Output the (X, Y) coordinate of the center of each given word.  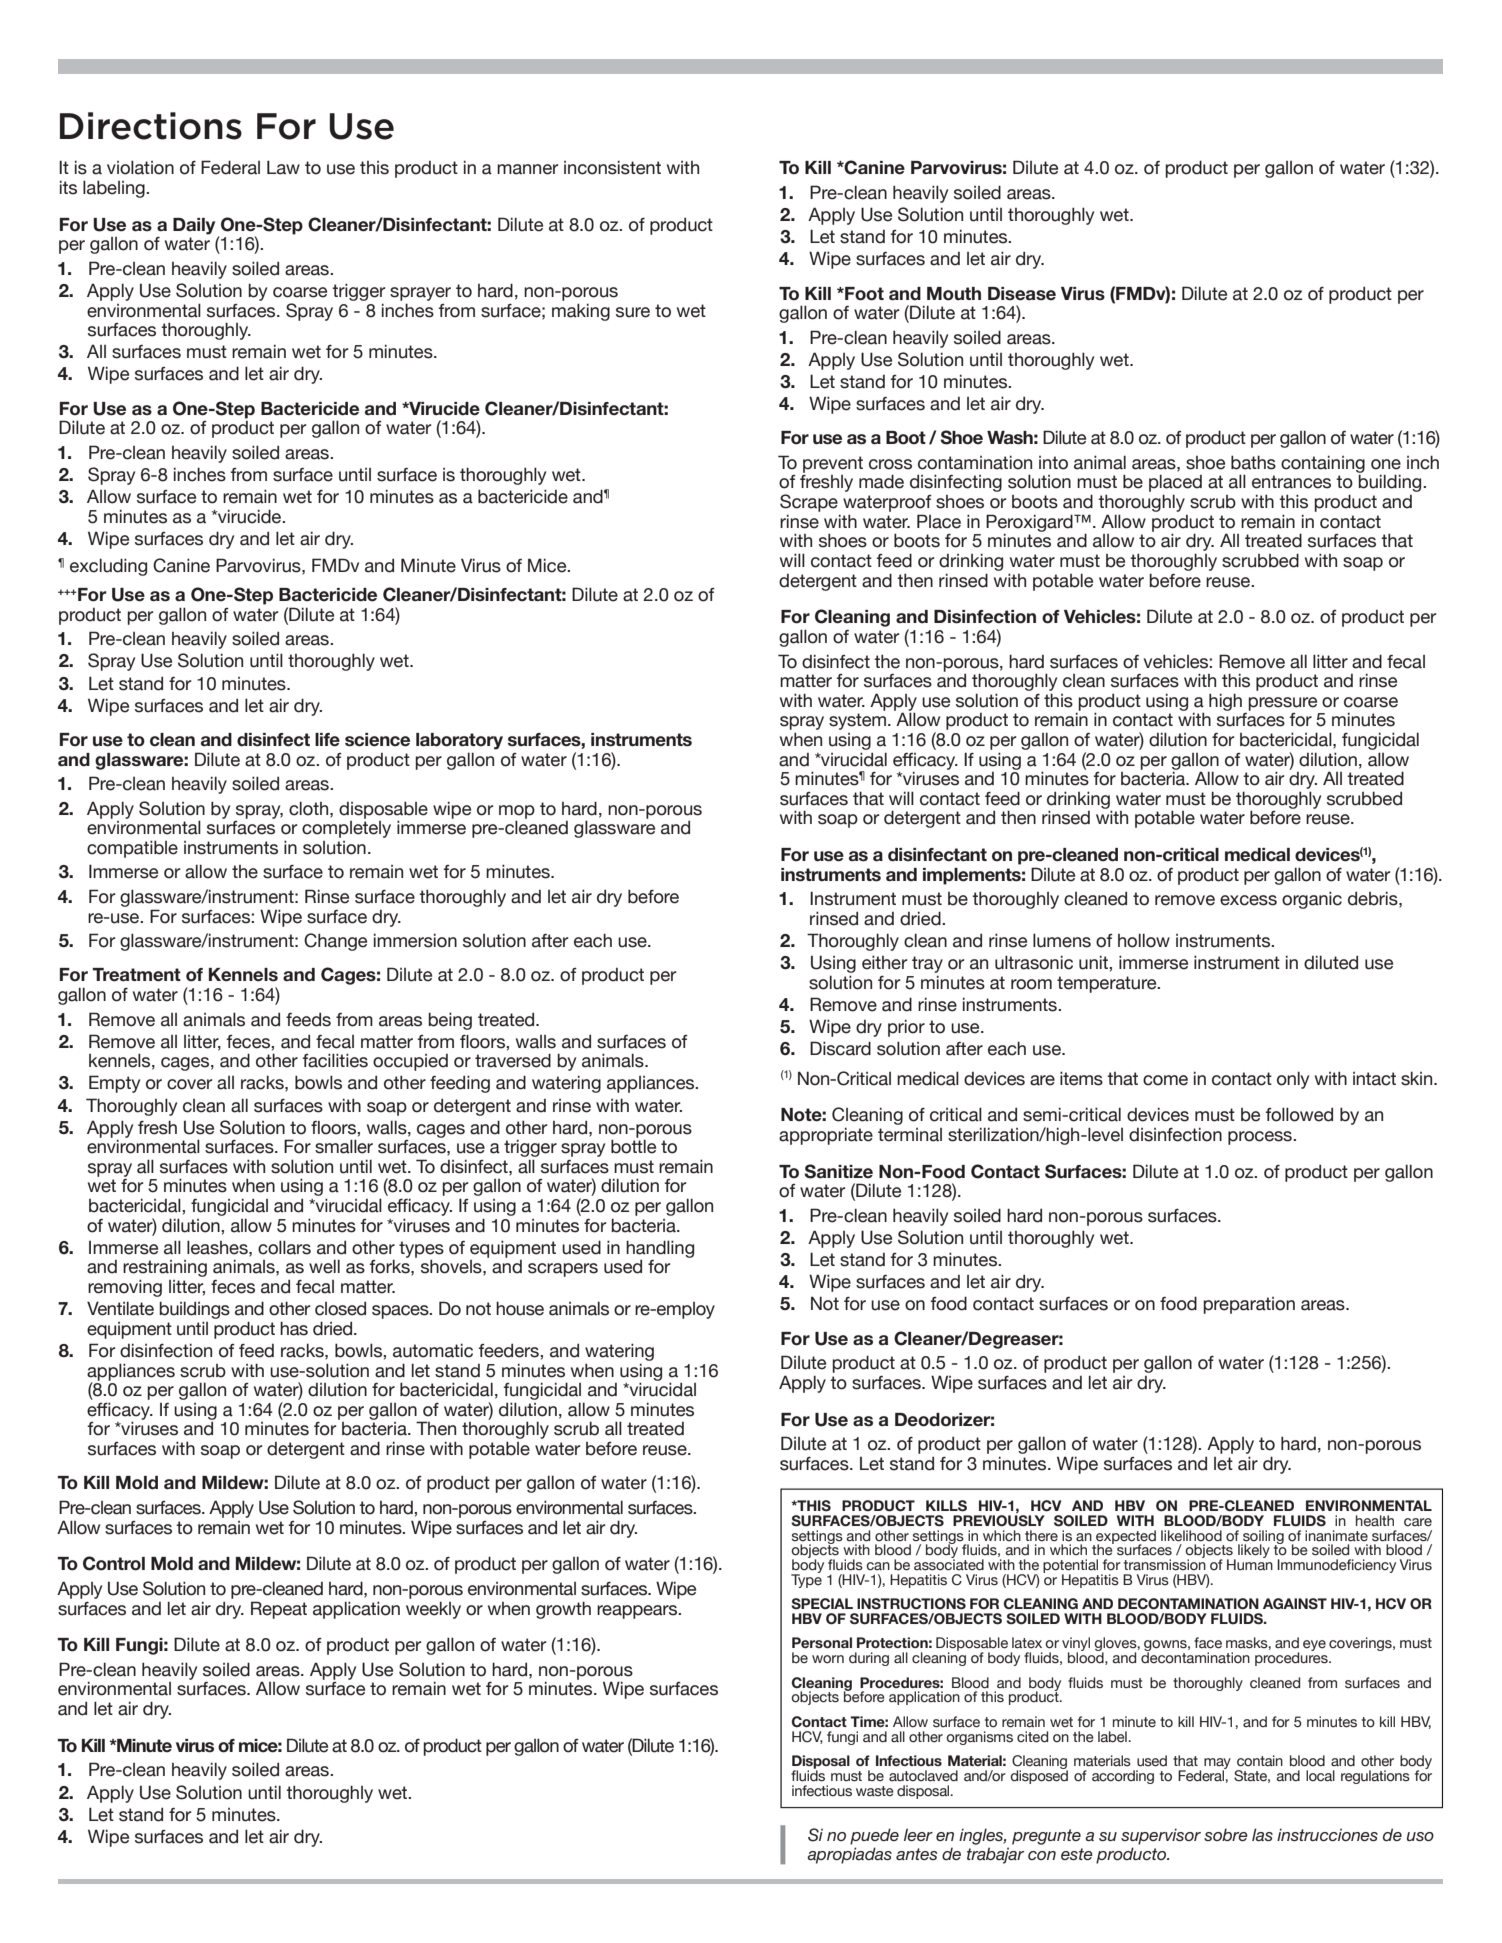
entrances (1291, 482)
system (857, 721)
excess (1248, 900)
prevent (833, 464)
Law (283, 167)
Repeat (279, 1610)
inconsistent (612, 167)
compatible (132, 849)
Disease (1022, 294)
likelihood (1191, 1536)
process (1261, 1138)
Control (114, 1563)
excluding (108, 567)
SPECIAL (822, 1604)
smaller (344, 1146)
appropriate (826, 1136)
